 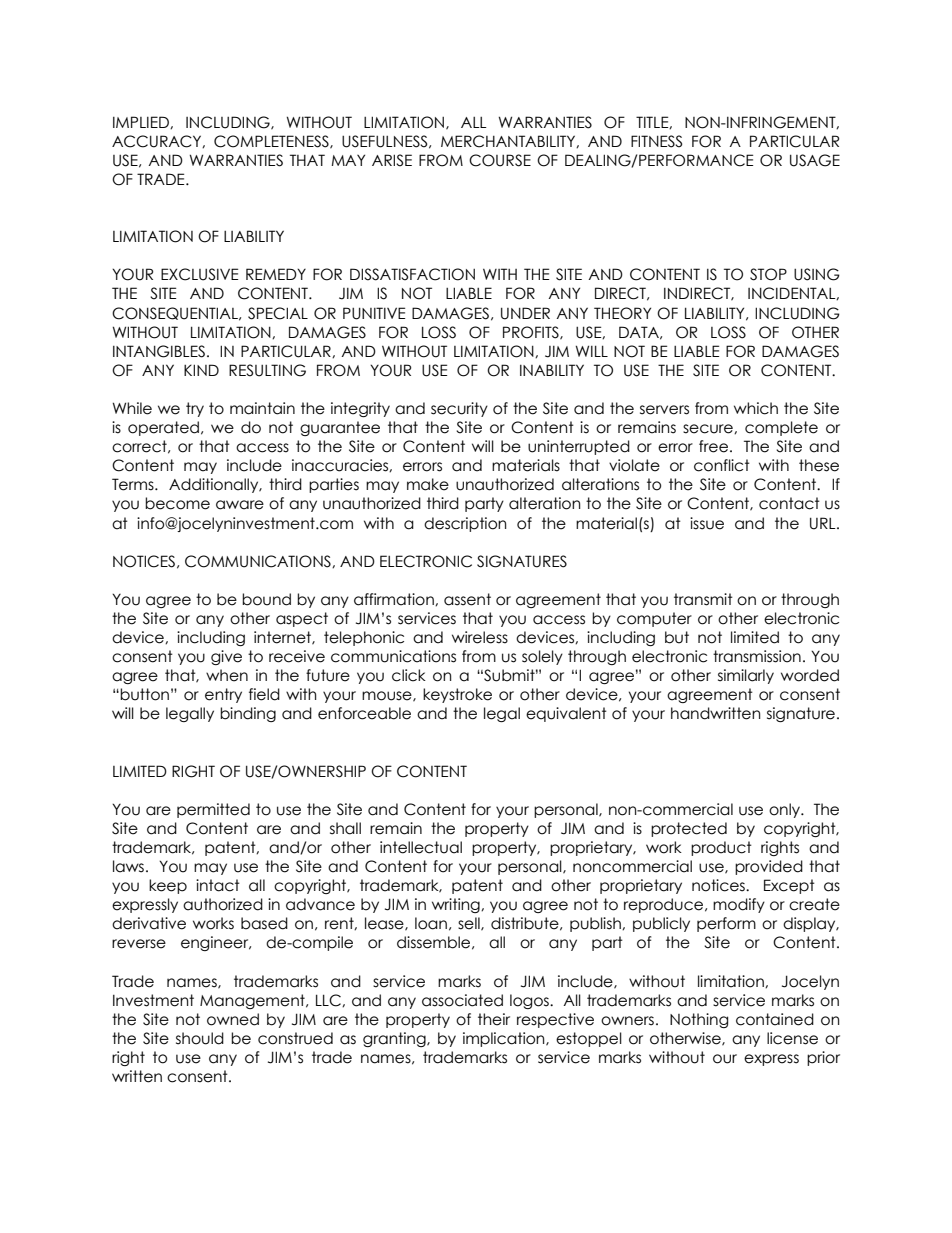 I want to click on binding, so click(x=248, y=714).
